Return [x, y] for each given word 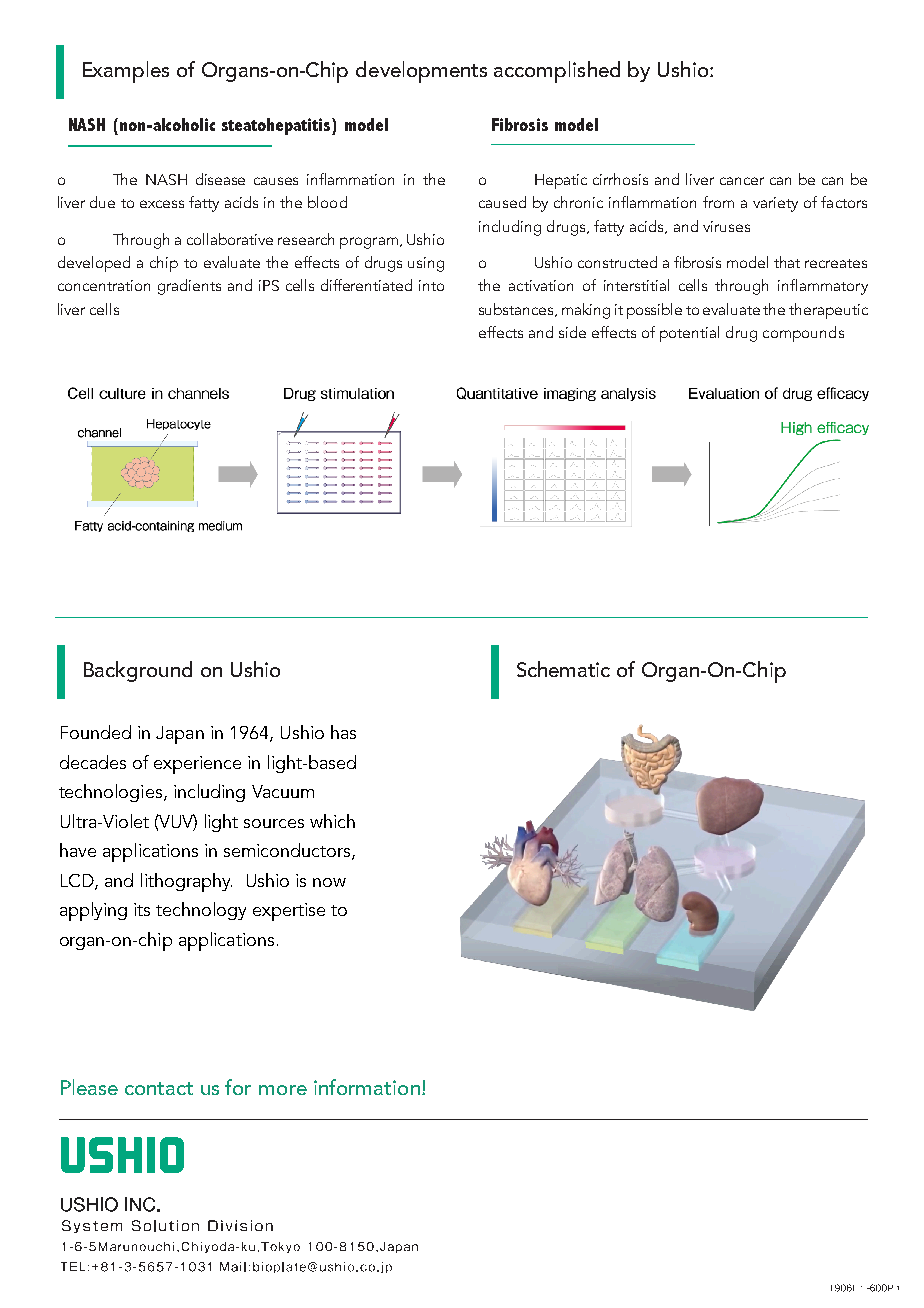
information [367, 1087]
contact [159, 1088]
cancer [742, 181]
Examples [126, 72]
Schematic [563, 669]
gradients [189, 287]
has [343, 732]
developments [421, 72]
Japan [180, 735]
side [572, 332]
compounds [803, 334]
